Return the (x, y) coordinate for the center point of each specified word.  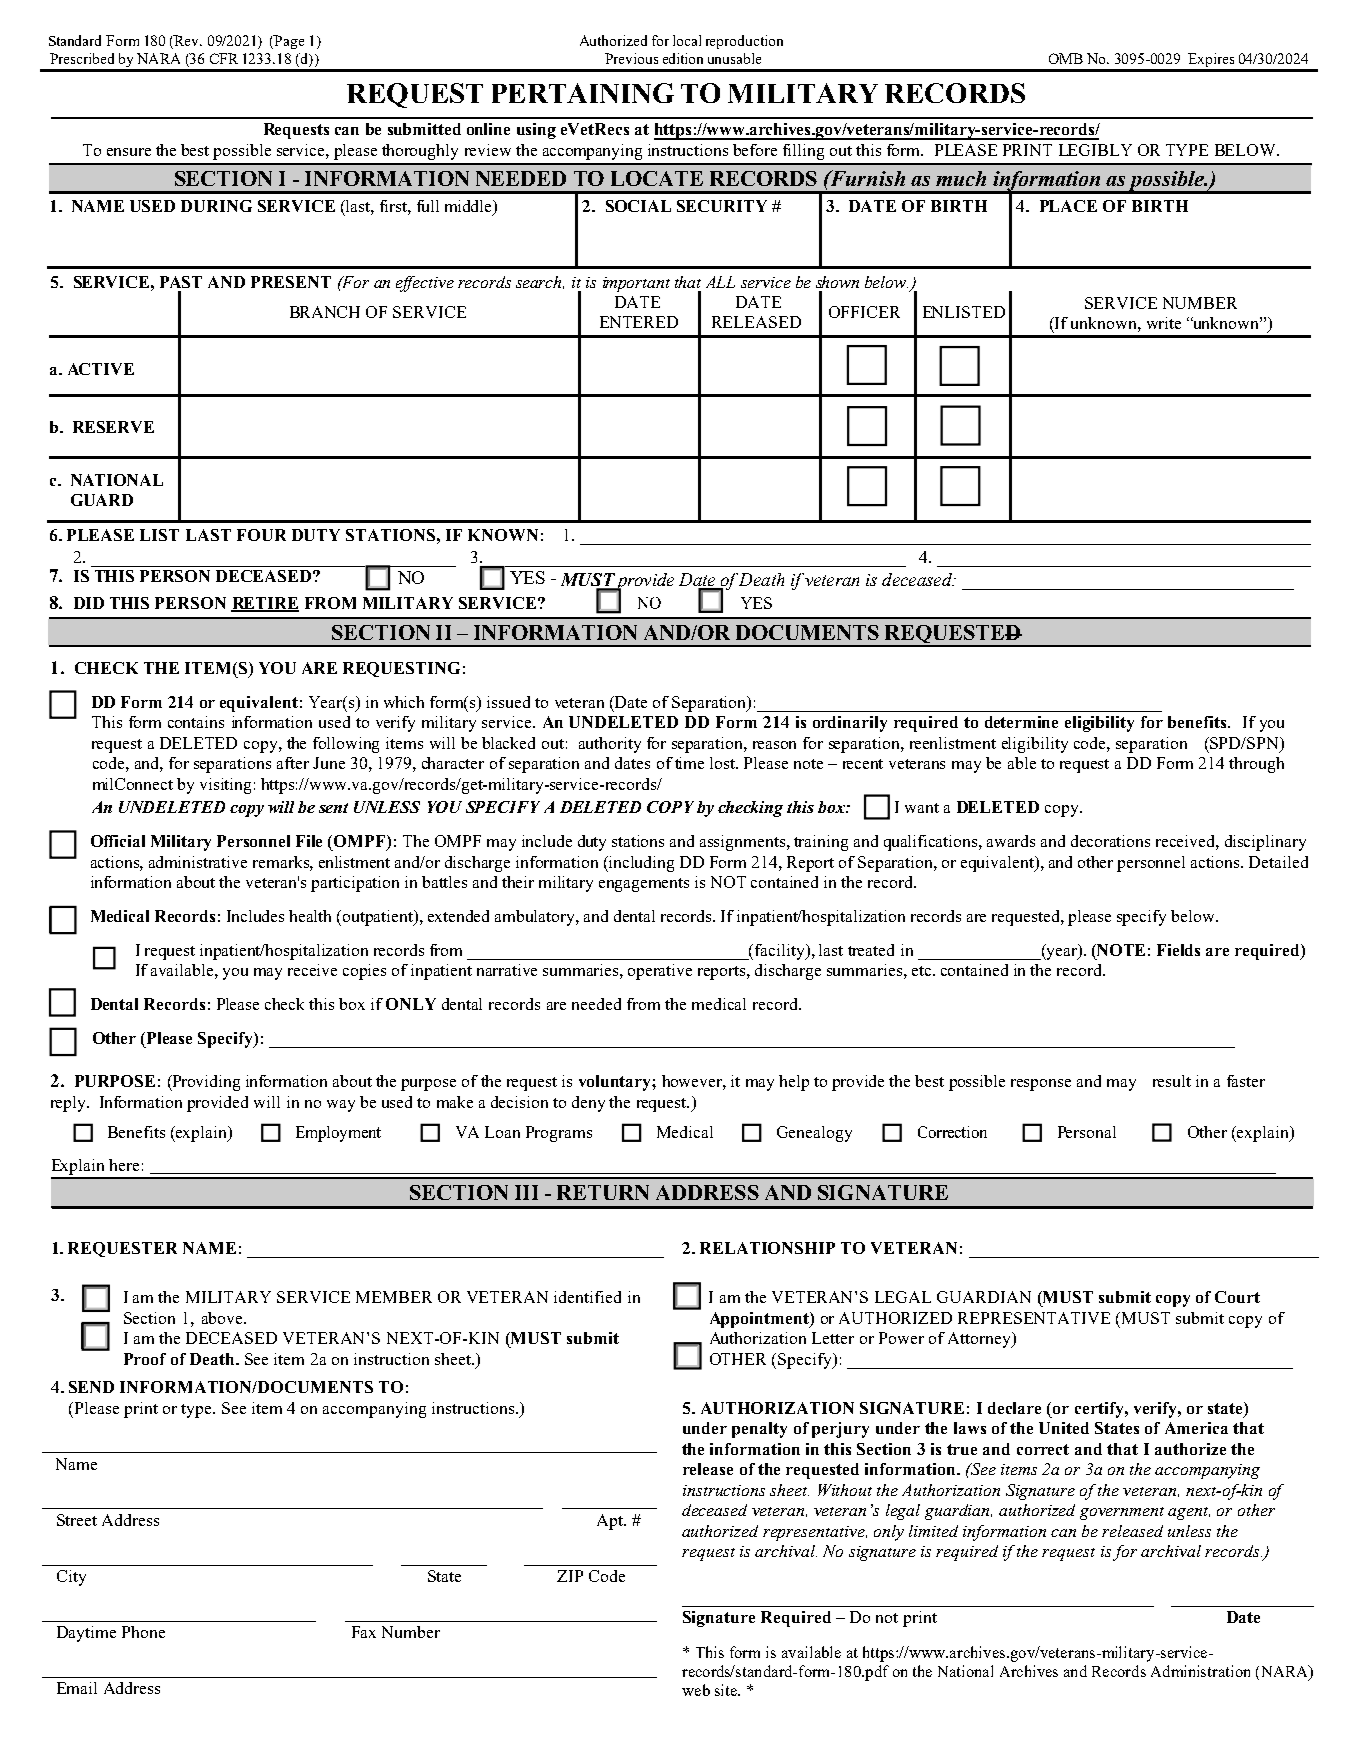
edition (683, 58)
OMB (1066, 58)
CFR (224, 58)
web (696, 1690)
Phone (143, 1632)
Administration (1200, 1671)
